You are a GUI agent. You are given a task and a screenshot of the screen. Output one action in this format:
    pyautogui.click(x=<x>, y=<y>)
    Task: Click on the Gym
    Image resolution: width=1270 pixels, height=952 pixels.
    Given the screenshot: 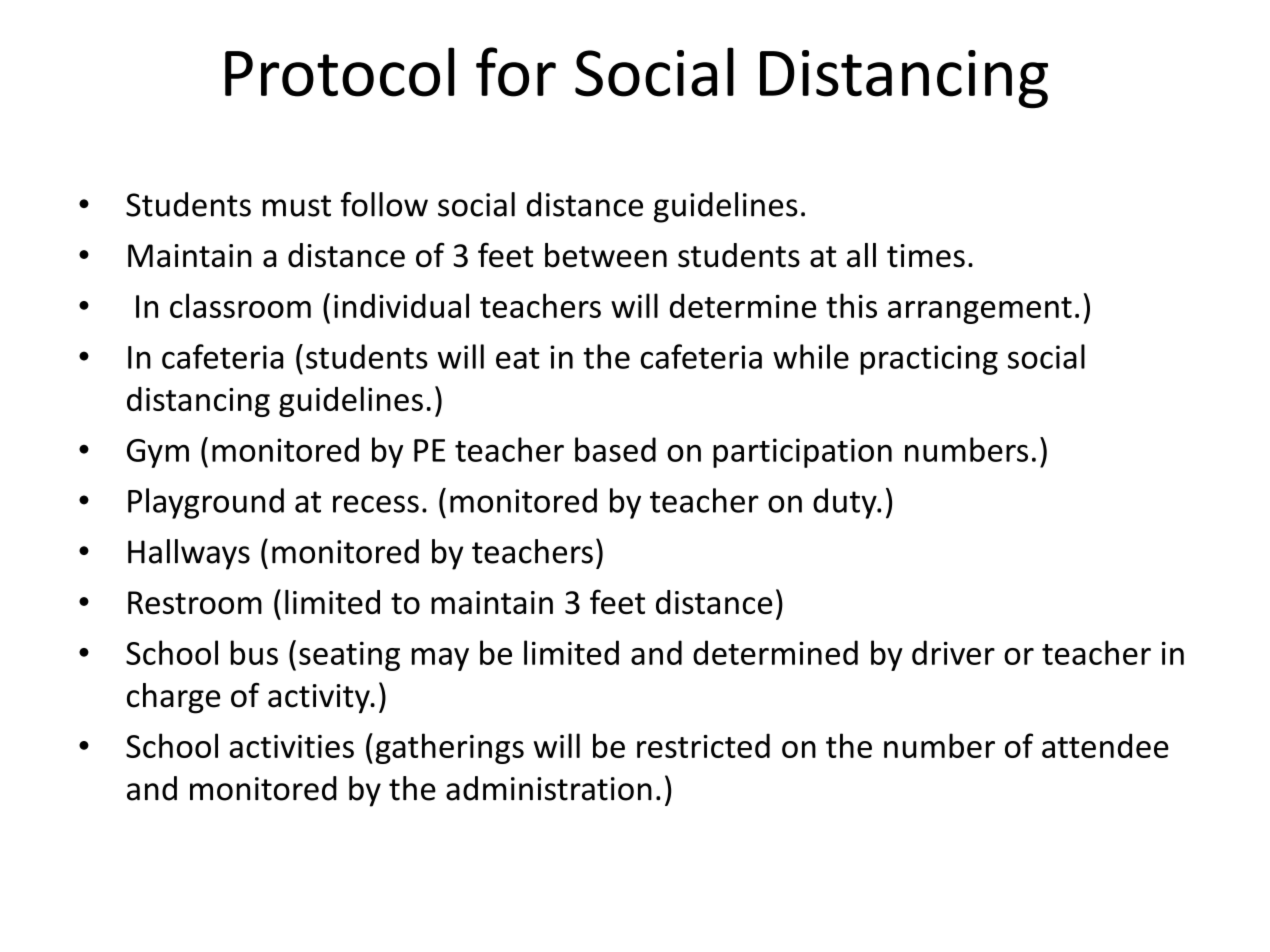 What is the action you would take?
    pyautogui.click(x=158, y=453)
